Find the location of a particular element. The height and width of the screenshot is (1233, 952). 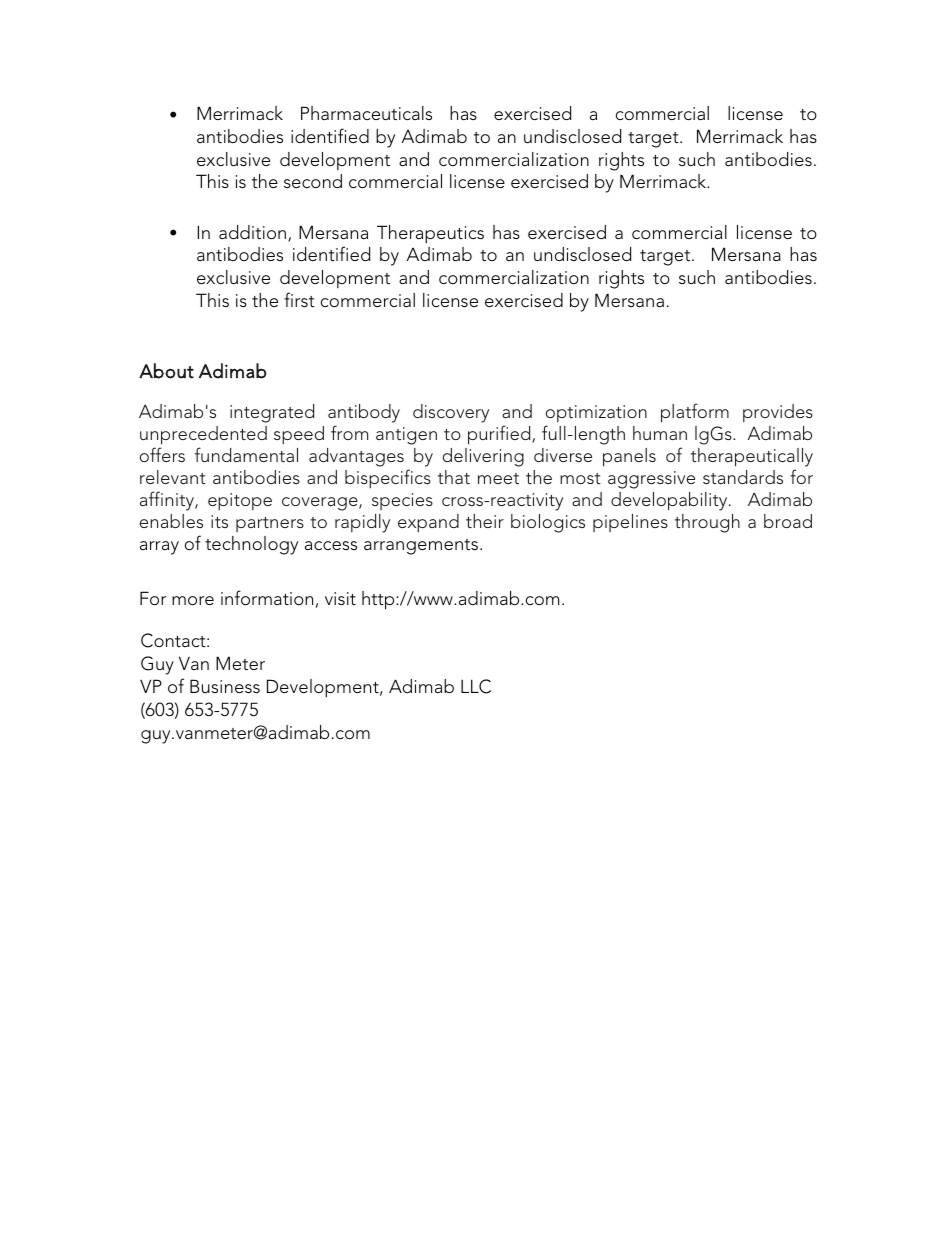

Business is located at coordinates (225, 686).
